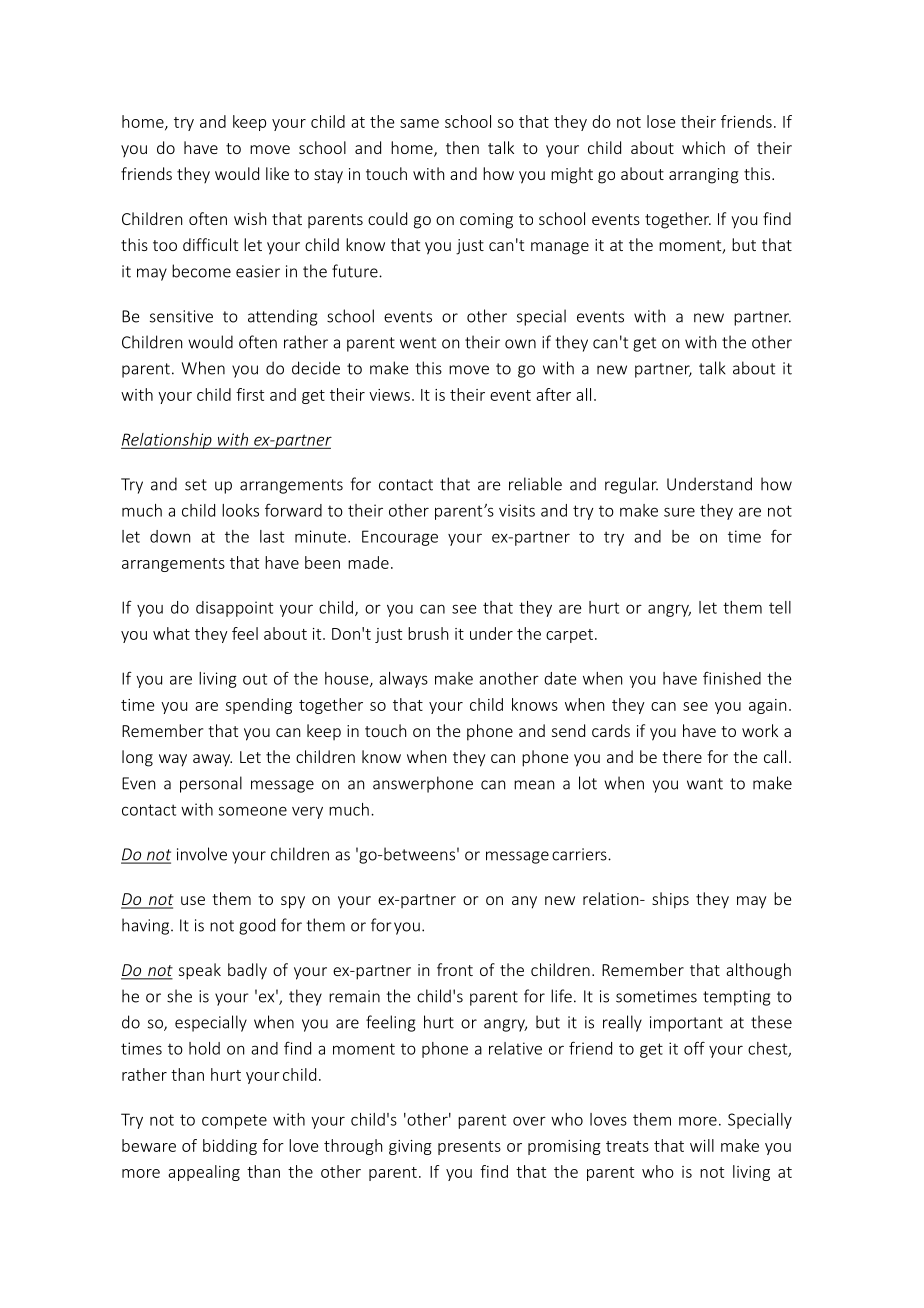  What do you see at coordinates (230, 1147) in the screenshot?
I see `bidding` at bounding box center [230, 1147].
